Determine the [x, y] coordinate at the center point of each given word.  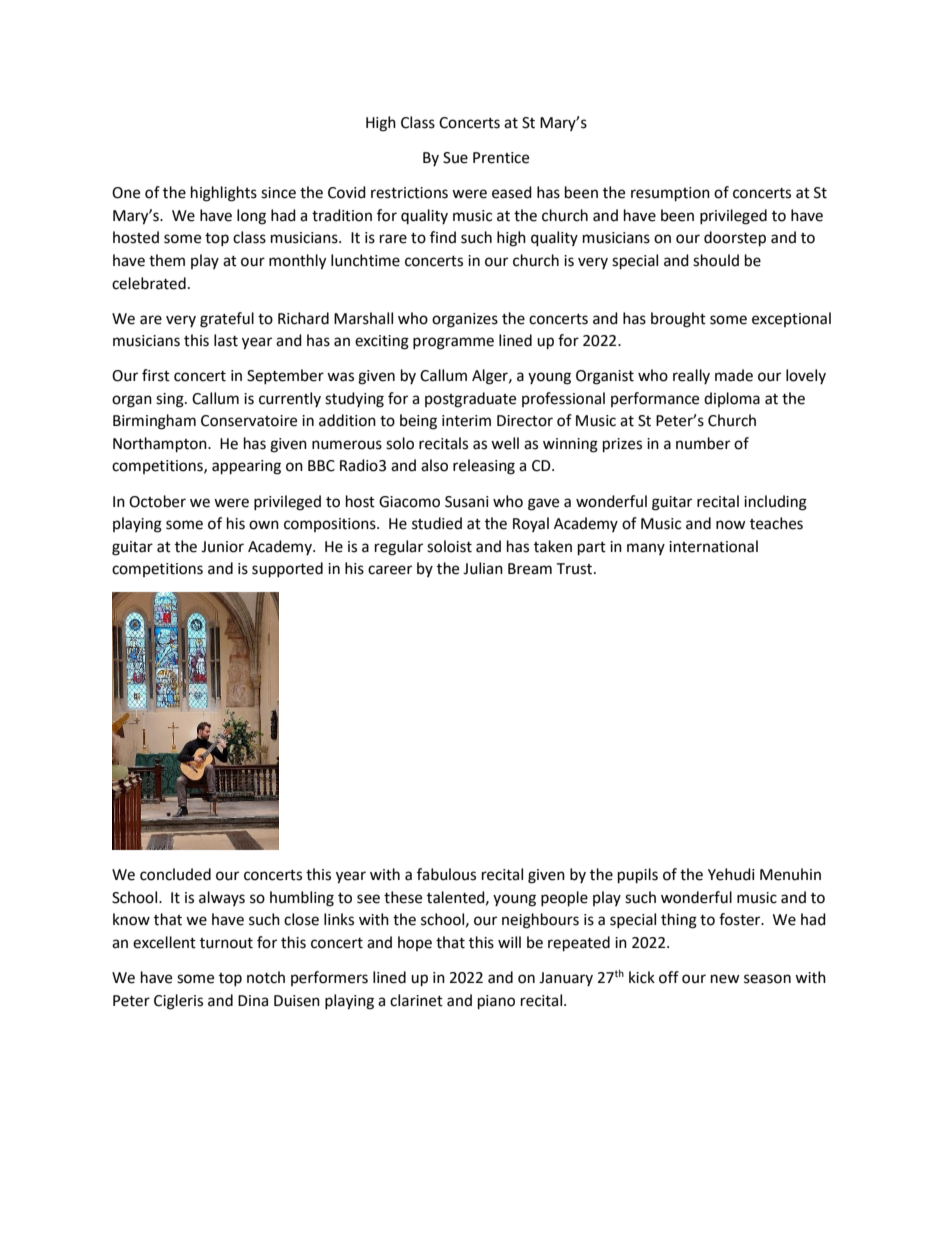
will [509, 942]
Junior [222, 547]
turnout [226, 943]
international [713, 546]
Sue [455, 158]
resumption [670, 194]
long [251, 217]
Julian [483, 568]
